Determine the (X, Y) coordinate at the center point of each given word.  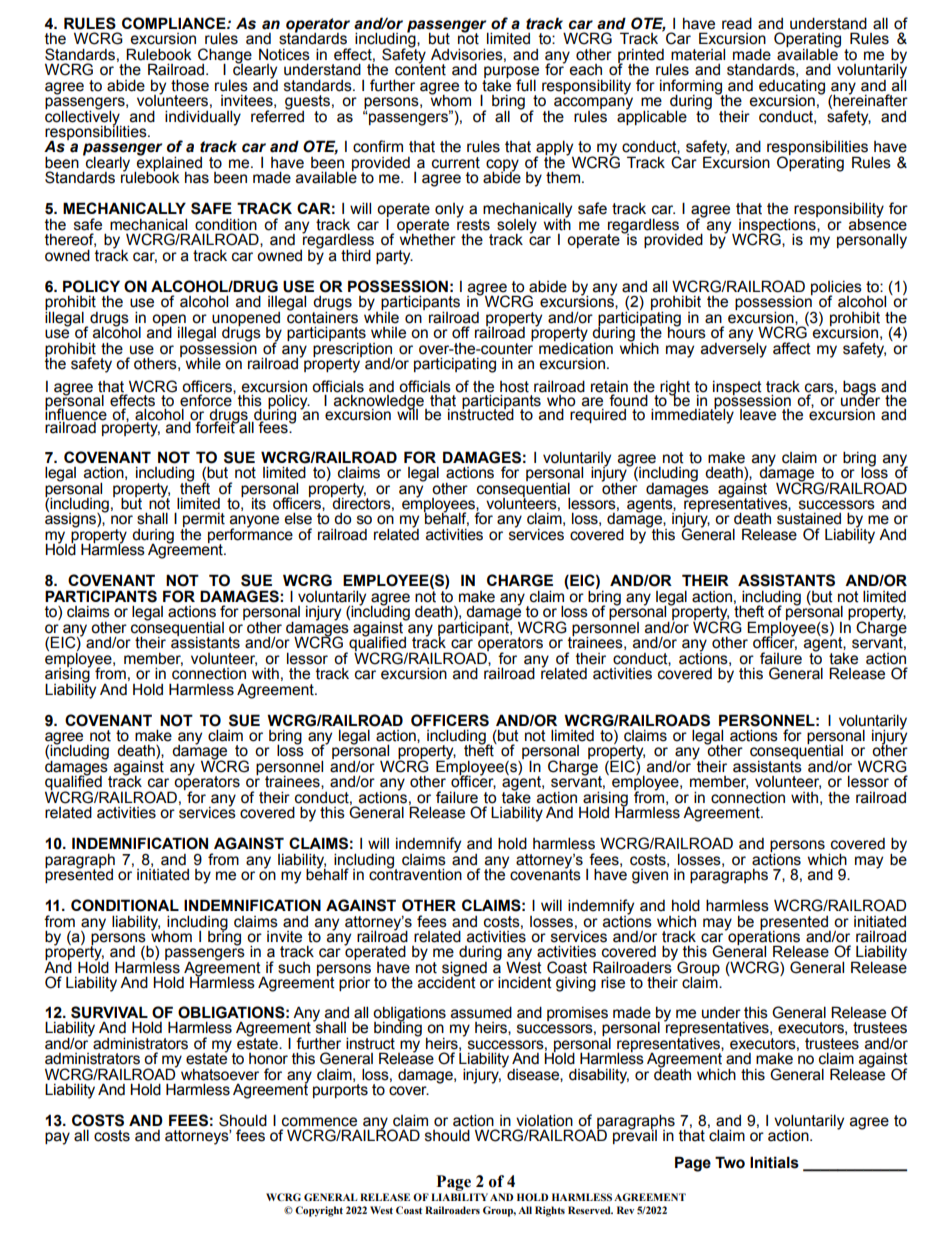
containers (322, 316)
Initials (774, 1162)
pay (57, 1138)
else (298, 518)
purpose (511, 73)
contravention (415, 874)
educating (792, 88)
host (514, 388)
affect (792, 348)
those (190, 85)
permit (203, 521)
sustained (809, 519)
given (650, 876)
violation (544, 1120)
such (294, 968)
